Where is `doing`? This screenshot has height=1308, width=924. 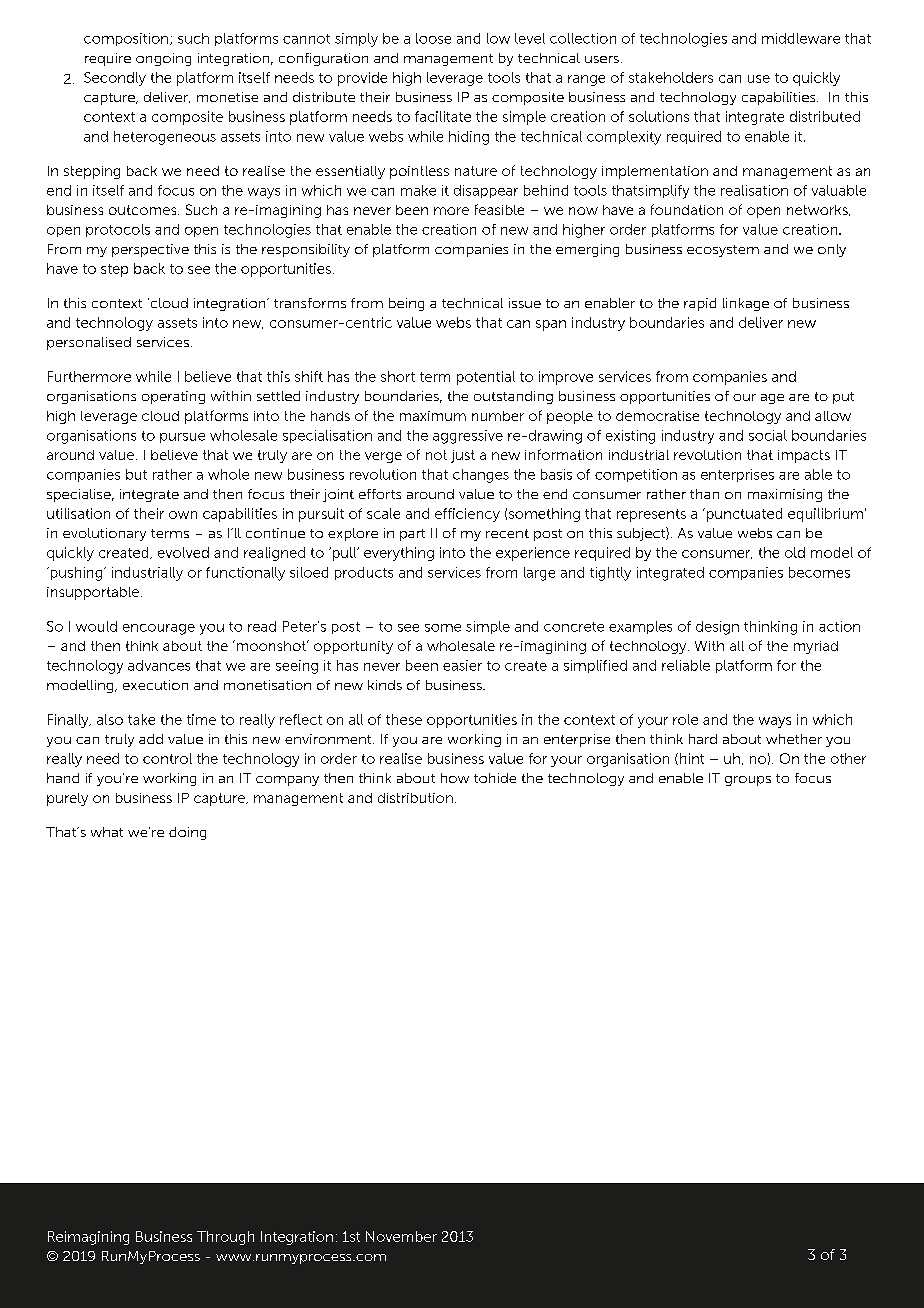
doing is located at coordinates (187, 833).
